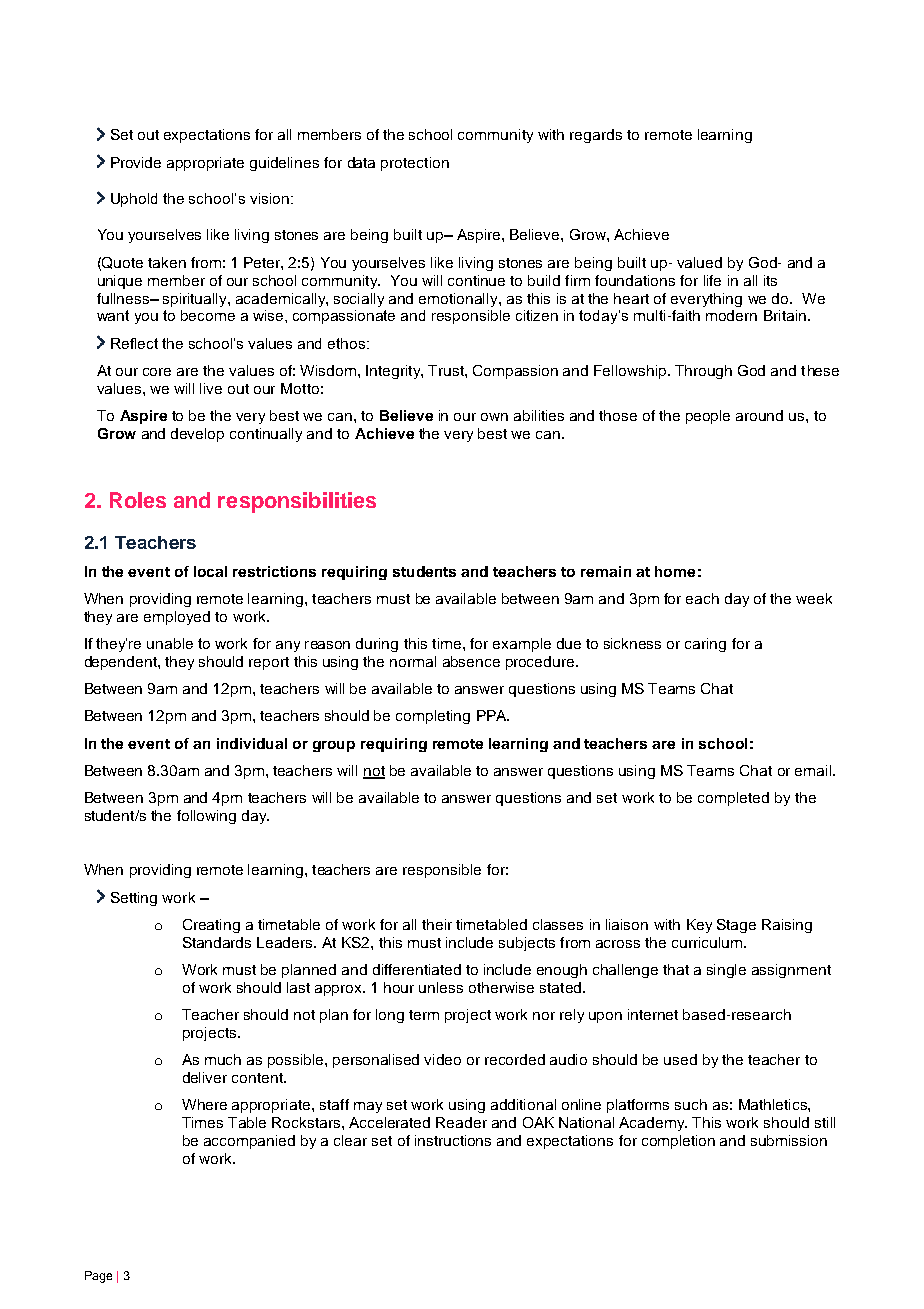 The width and height of the image is (924, 1309). What do you see at coordinates (453, 1140) in the image?
I see `instructions` at bounding box center [453, 1140].
